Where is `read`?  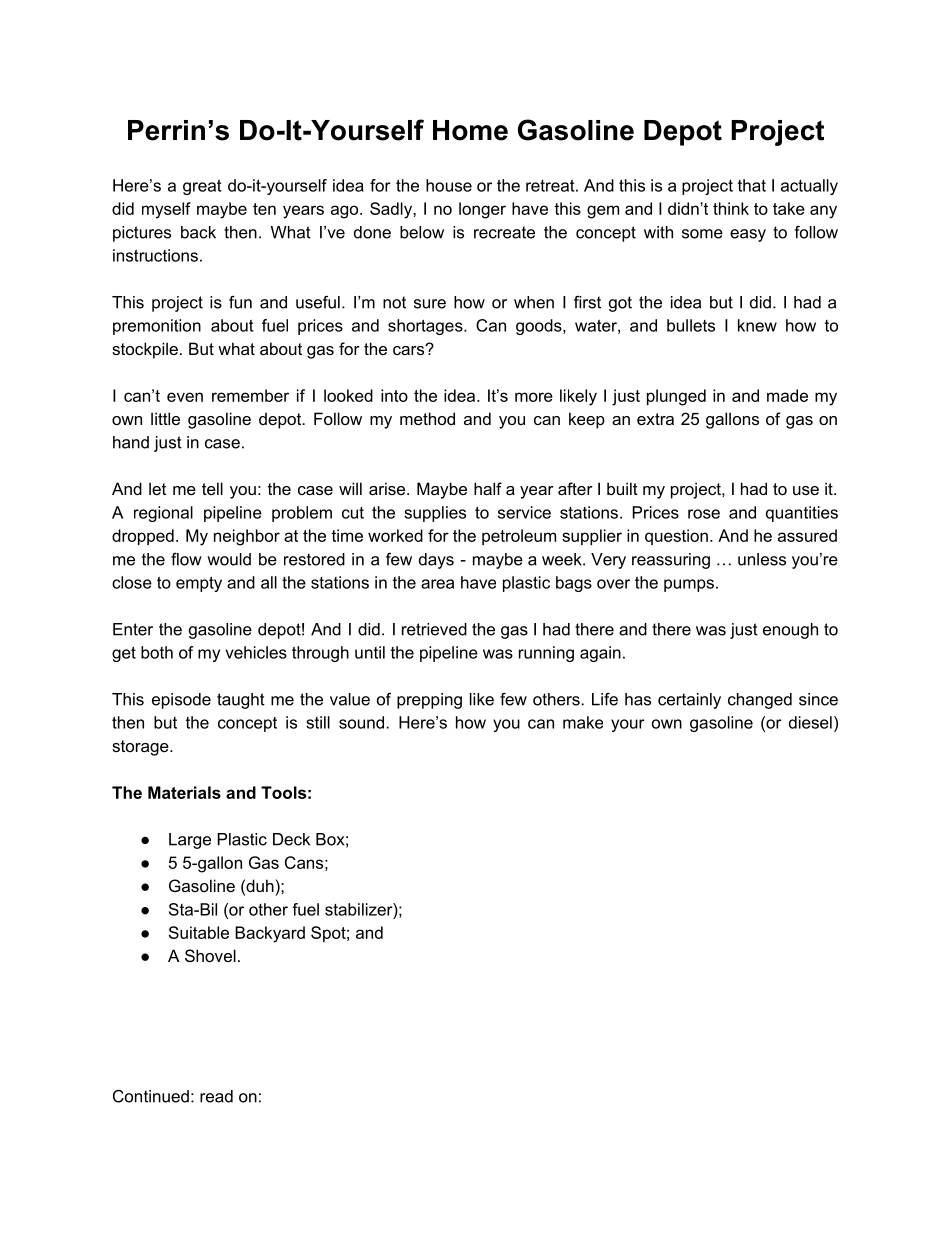 read is located at coordinates (216, 1096).
